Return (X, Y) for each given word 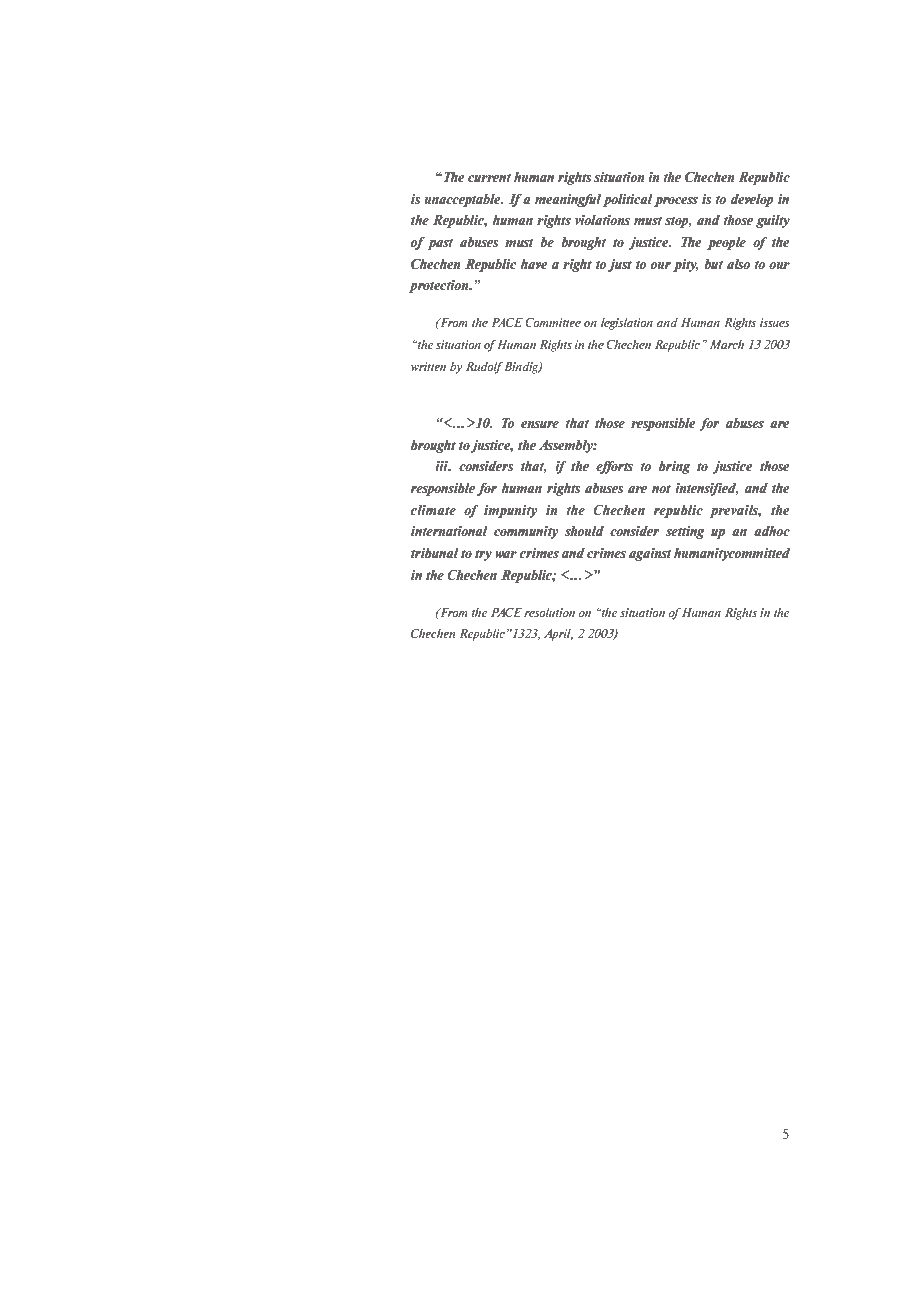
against (650, 554)
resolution (549, 612)
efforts (614, 467)
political (628, 200)
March (727, 344)
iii (442, 466)
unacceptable (463, 200)
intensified (707, 489)
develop (752, 200)
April (558, 635)
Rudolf (484, 368)
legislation (627, 324)
